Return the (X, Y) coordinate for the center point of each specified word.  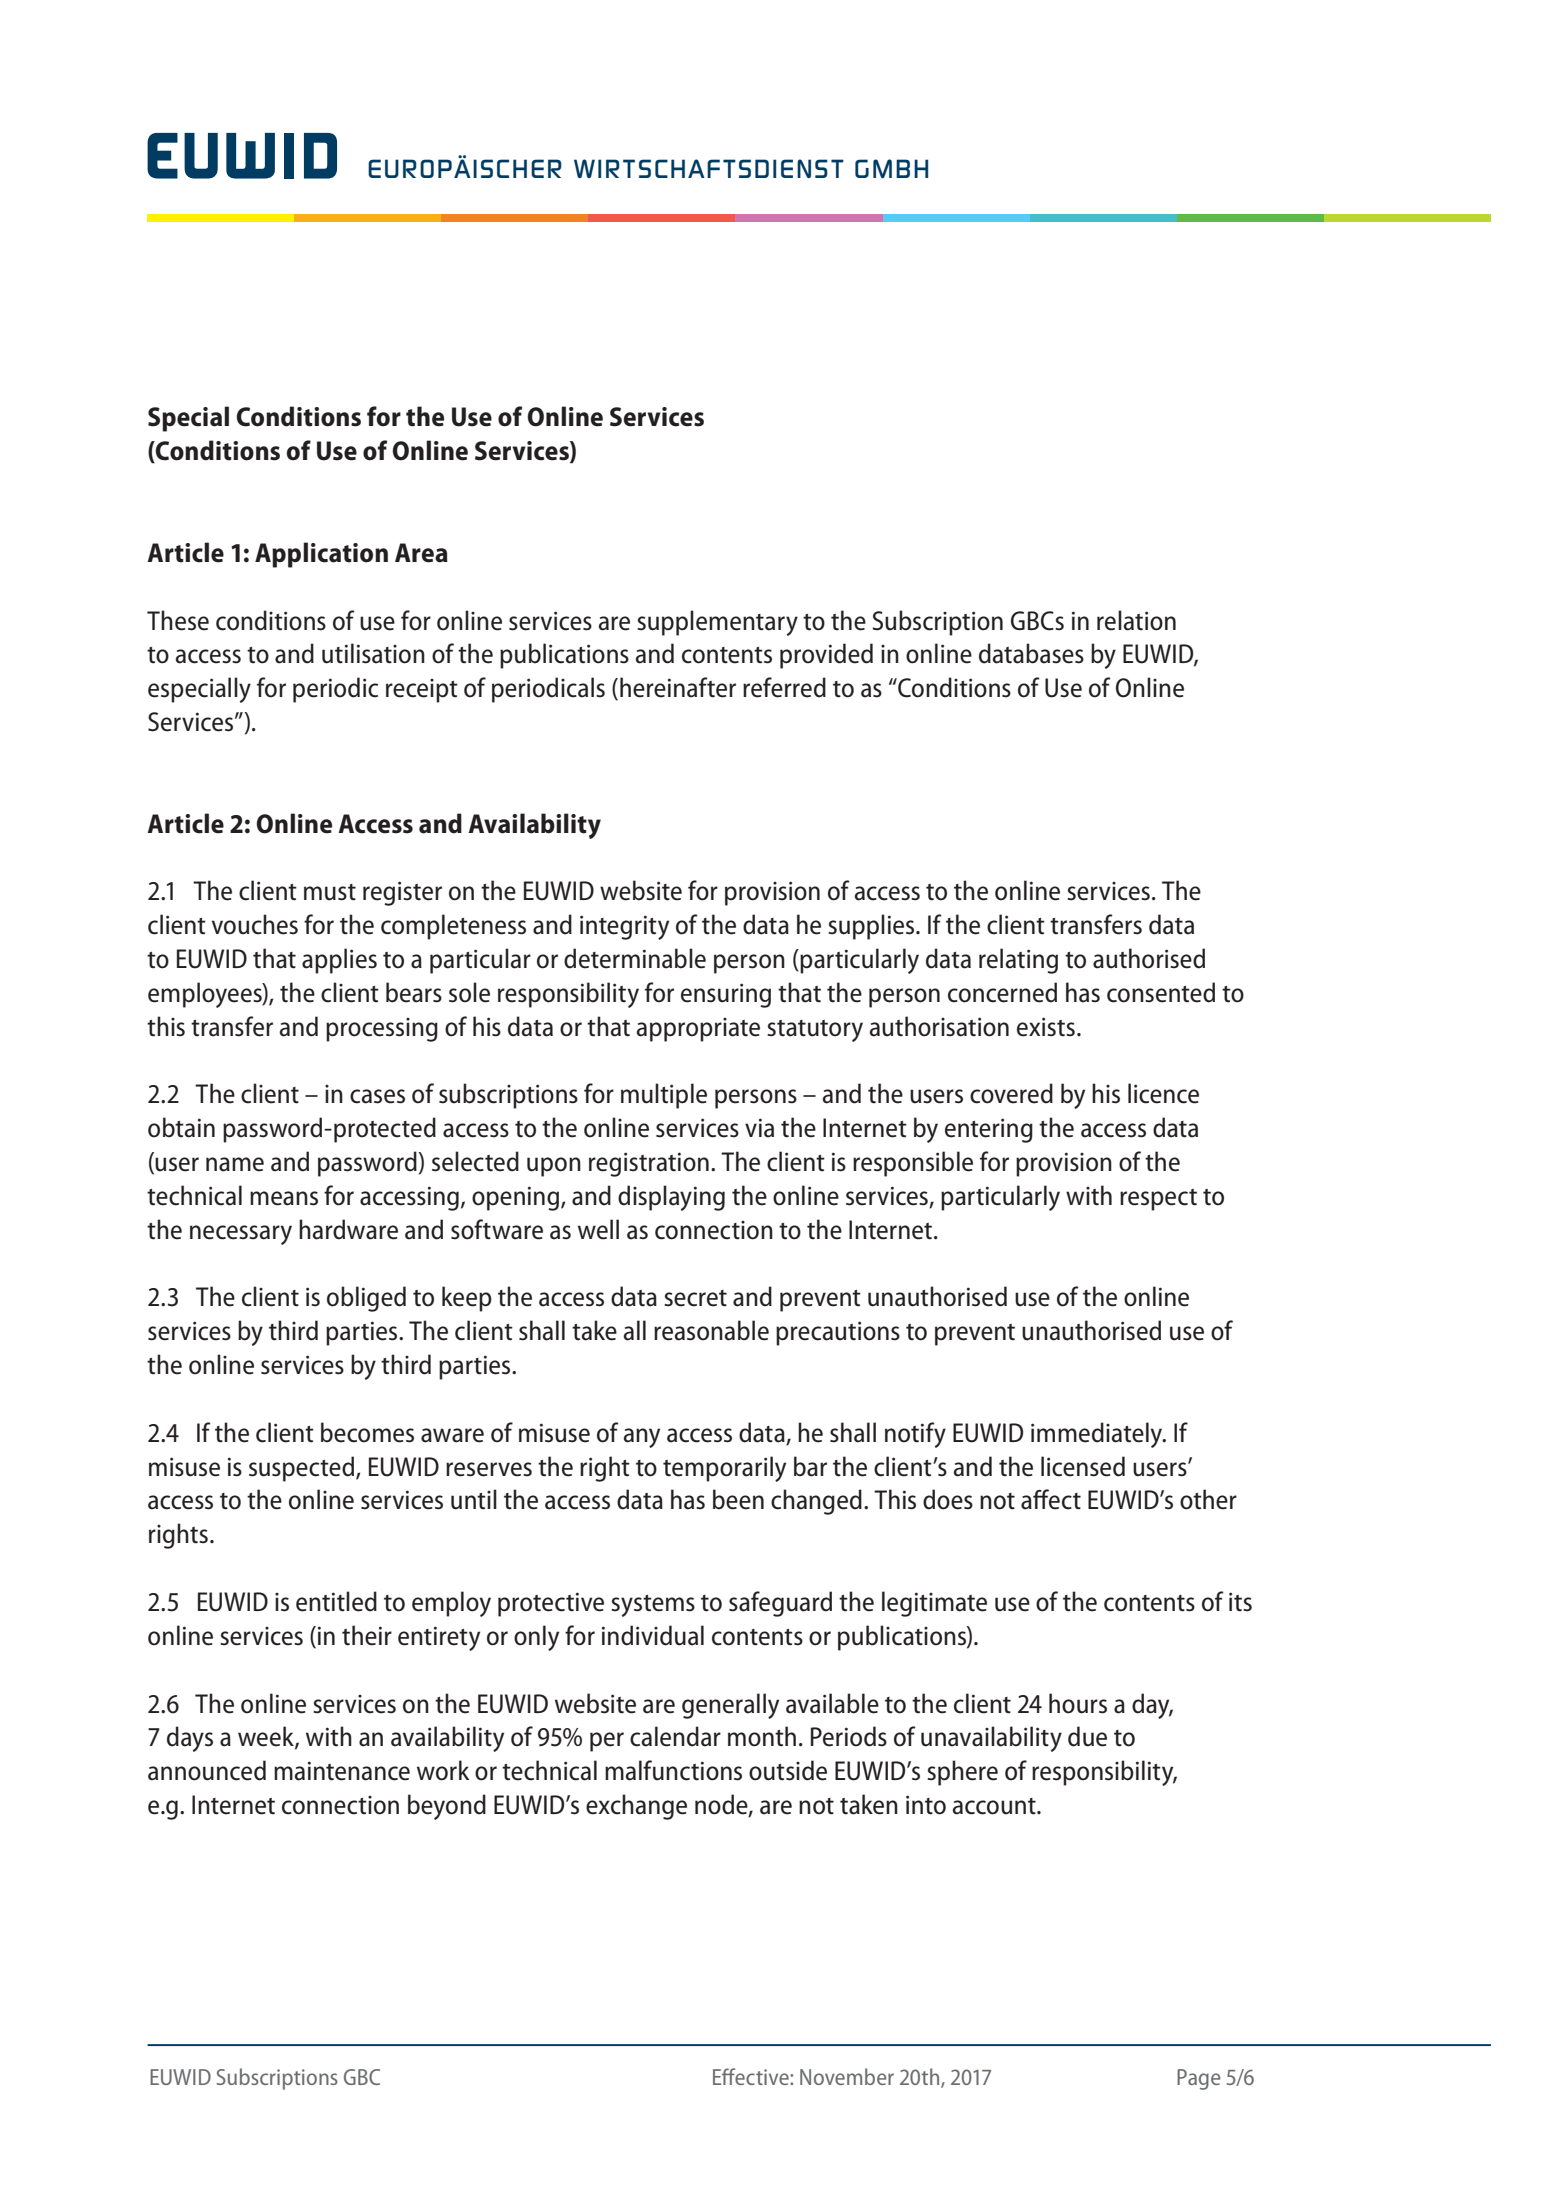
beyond (447, 1807)
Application (321, 555)
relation (1136, 620)
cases (377, 1096)
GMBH (891, 169)
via (759, 1128)
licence (1163, 1093)
